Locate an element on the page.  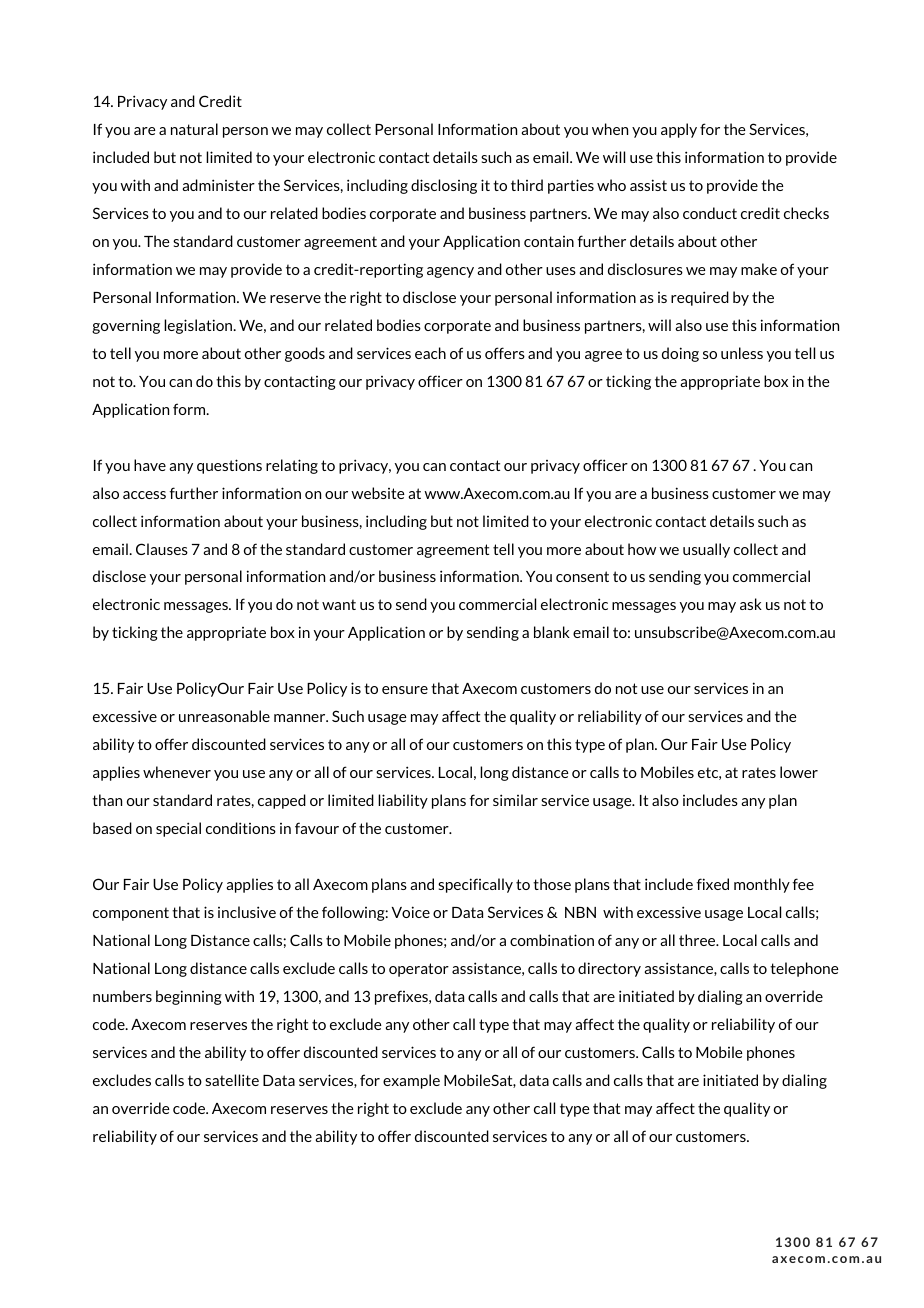
special is located at coordinates (178, 829).
